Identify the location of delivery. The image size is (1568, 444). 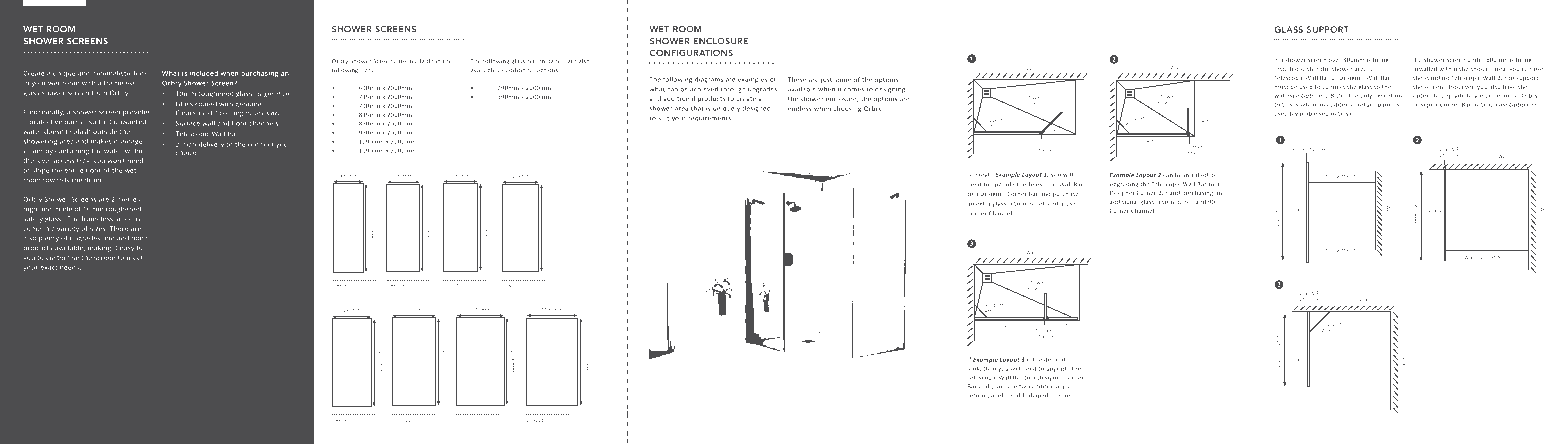
(211, 145).
